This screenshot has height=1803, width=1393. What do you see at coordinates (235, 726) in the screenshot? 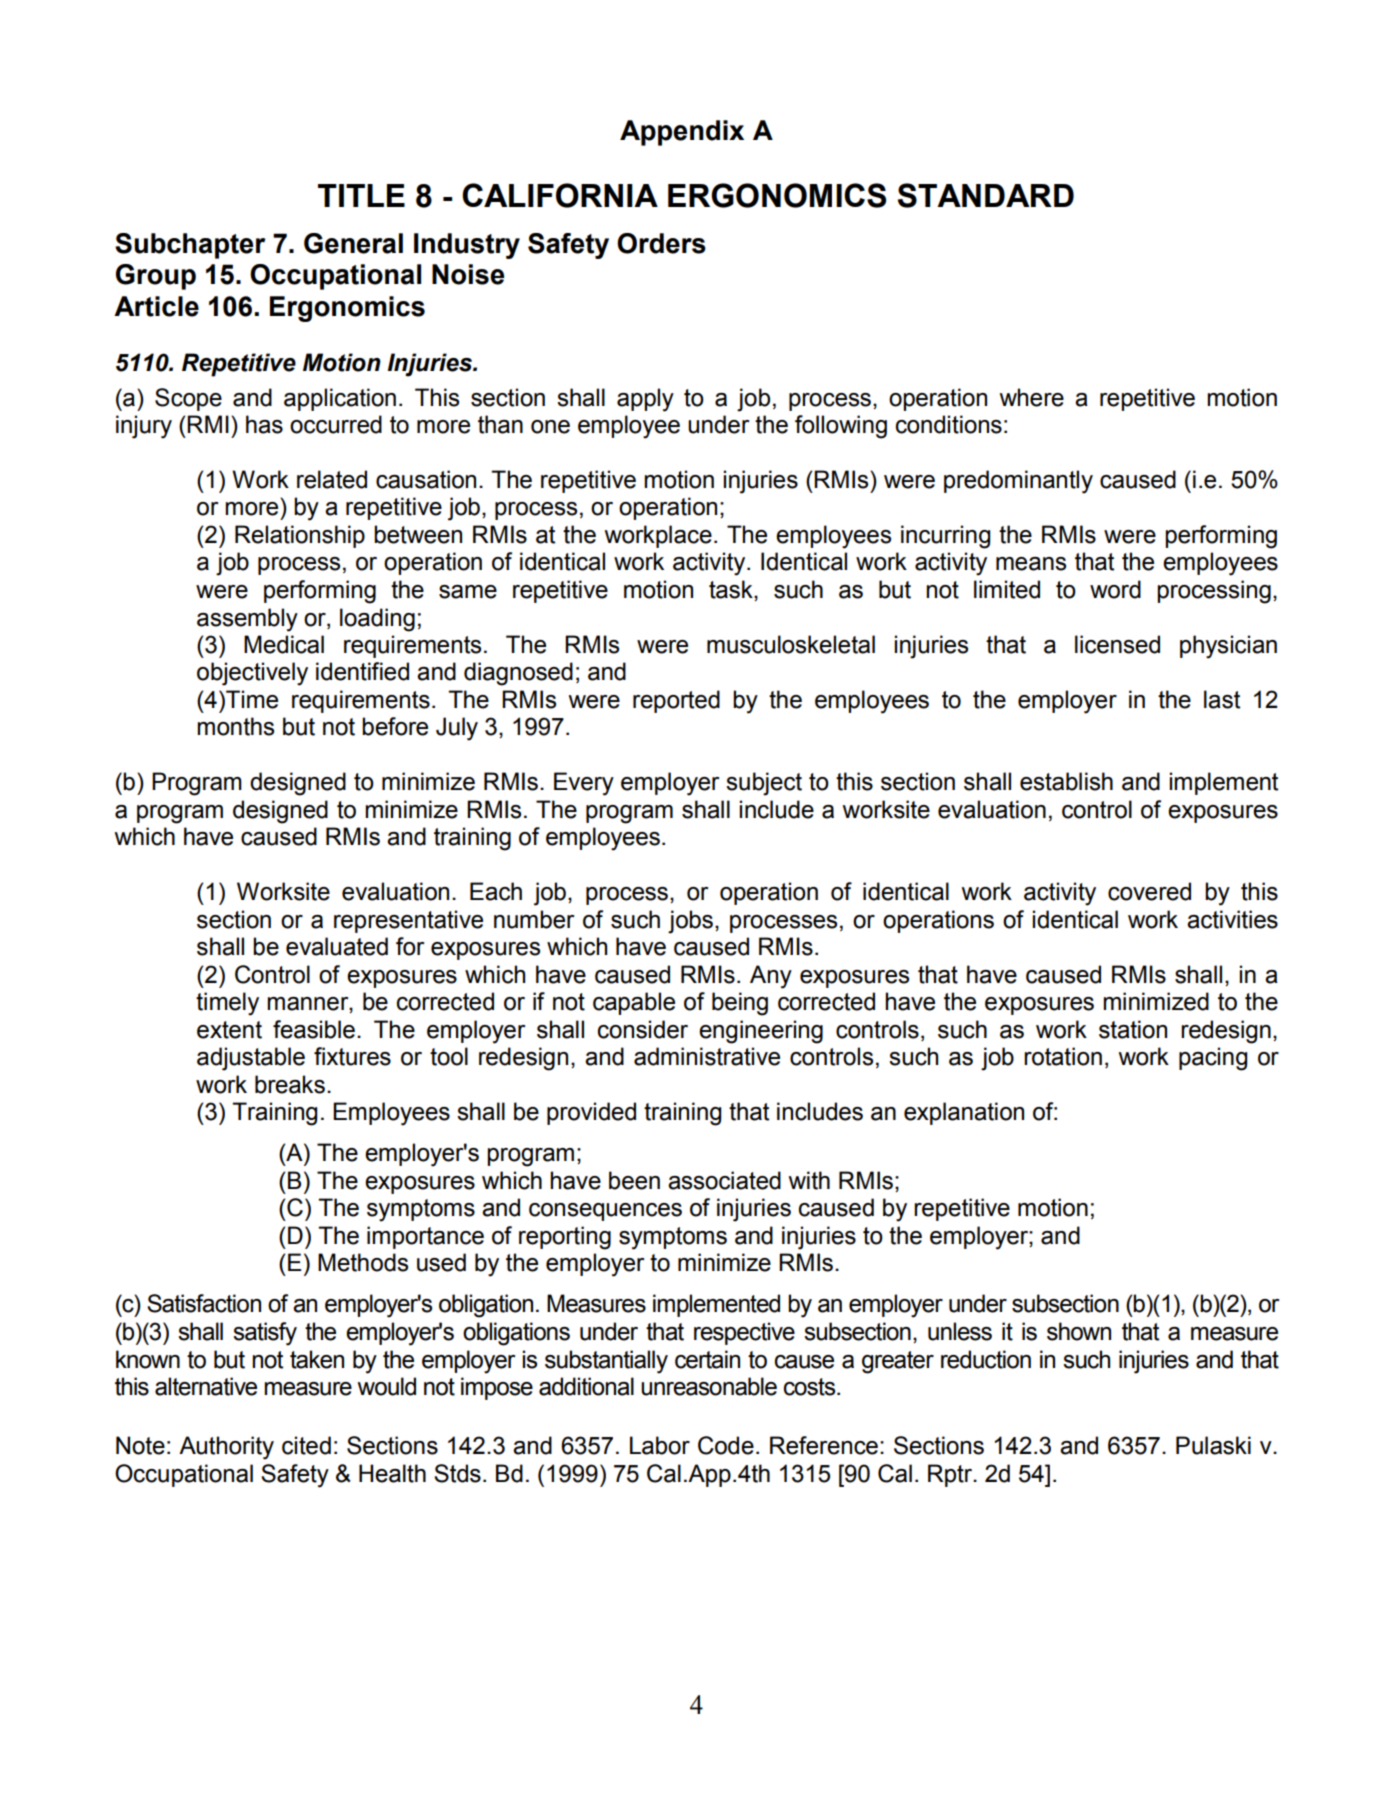
I see `months` at bounding box center [235, 726].
